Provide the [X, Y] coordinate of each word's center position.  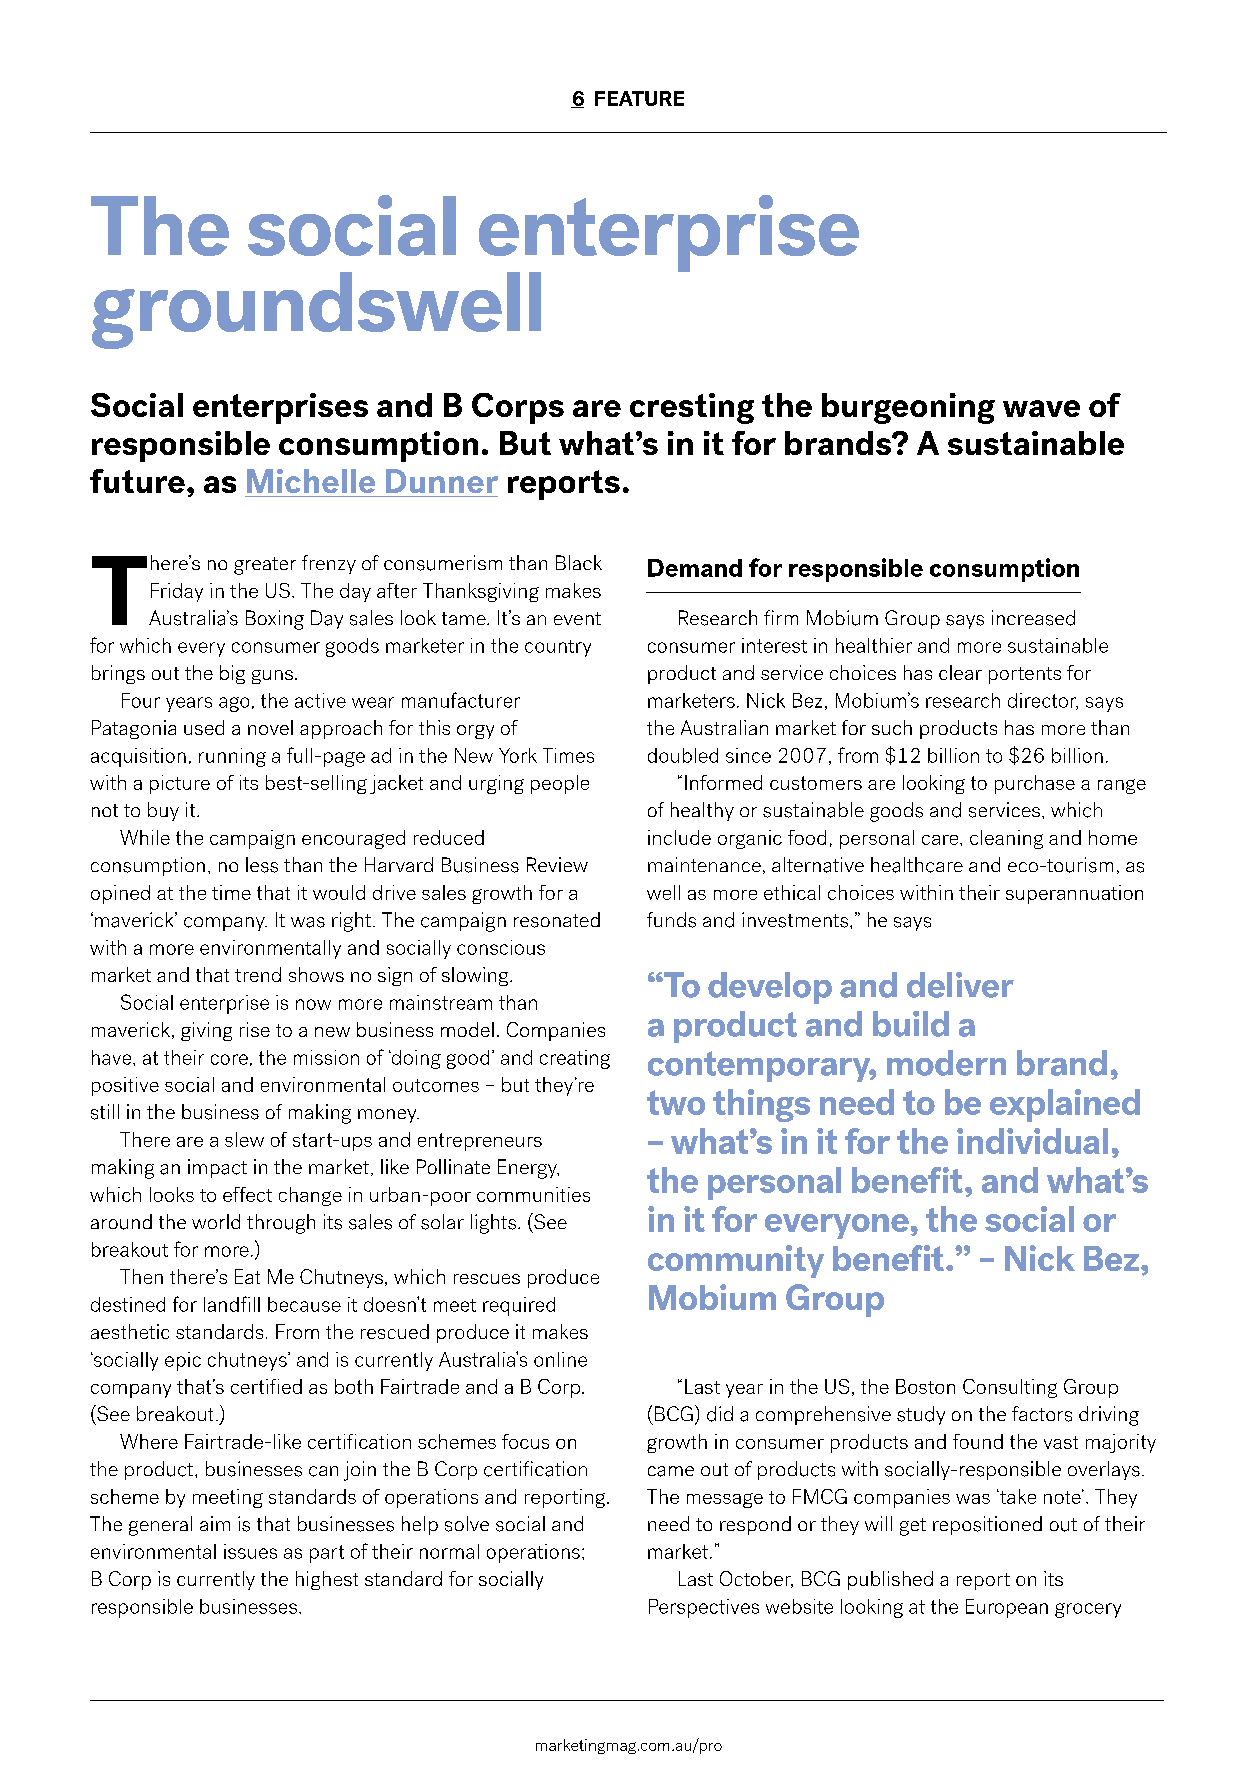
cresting [692, 408]
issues [250, 1551]
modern [946, 1063]
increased [1033, 618]
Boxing [275, 620]
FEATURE [639, 98]
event [577, 618]
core [229, 1059]
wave [1041, 408]
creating [575, 1059]
